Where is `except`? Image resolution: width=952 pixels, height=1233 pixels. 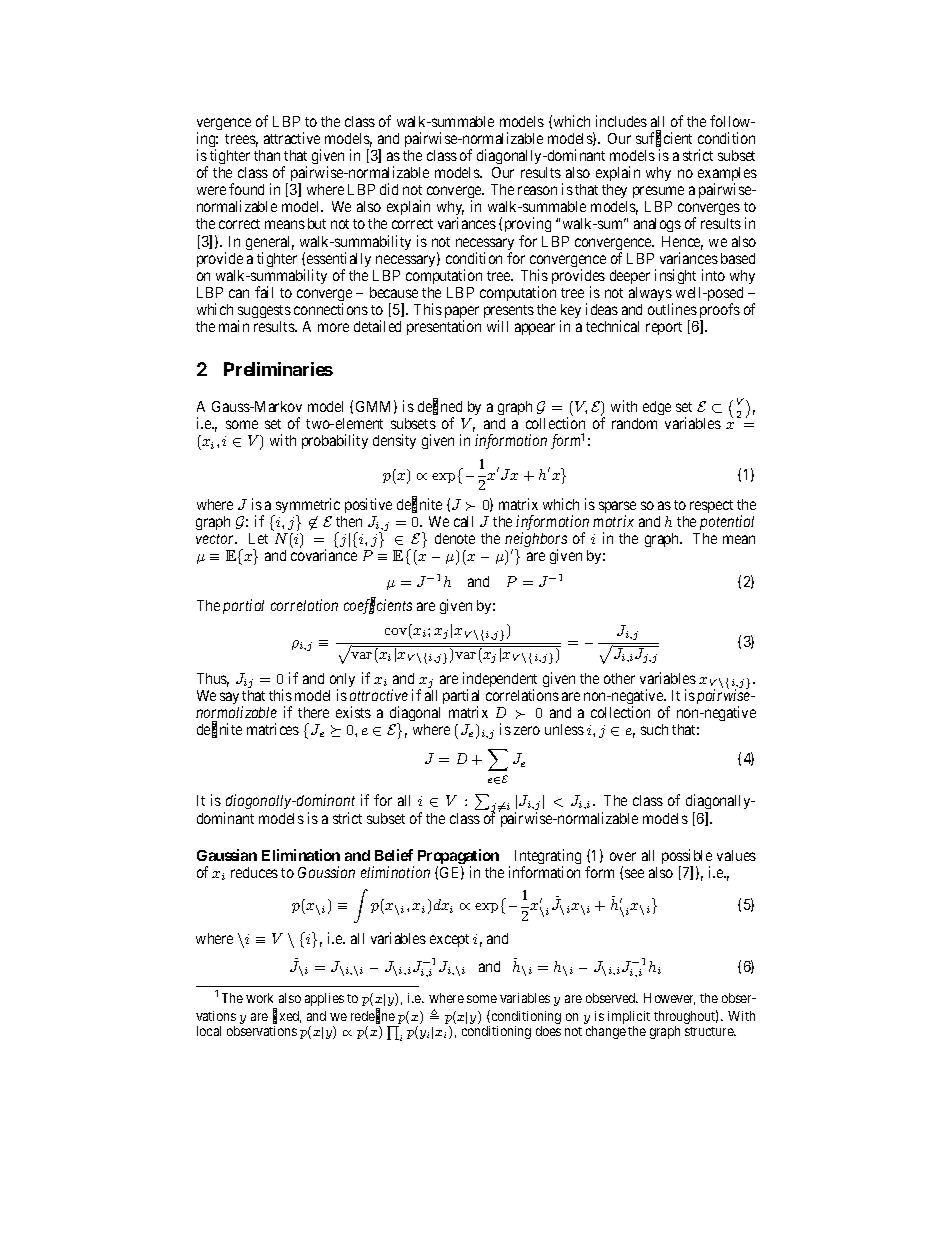 except is located at coordinates (449, 940).
